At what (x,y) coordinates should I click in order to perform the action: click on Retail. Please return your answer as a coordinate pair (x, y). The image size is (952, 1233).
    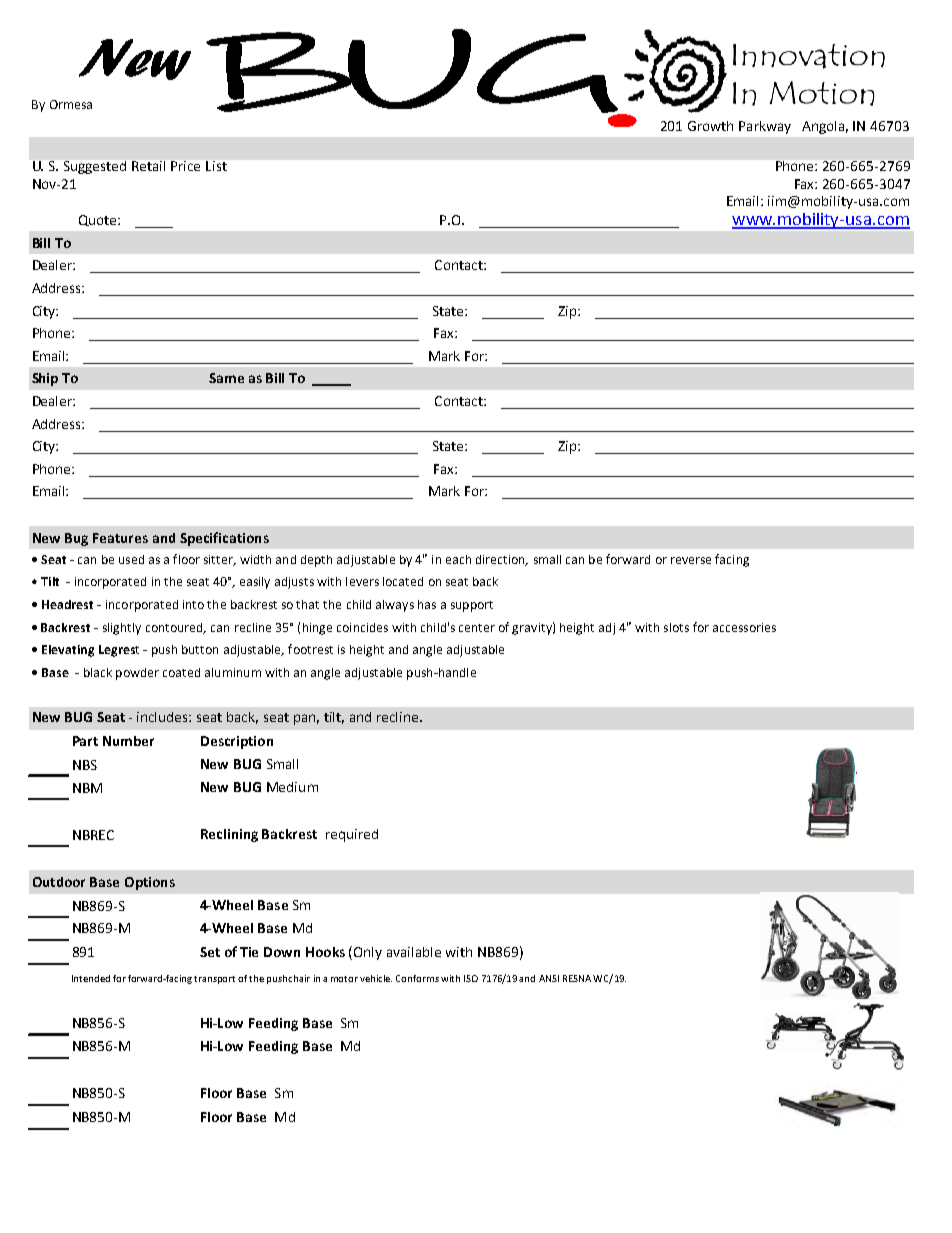
    Looking at the image, I should click on (148, 166).
